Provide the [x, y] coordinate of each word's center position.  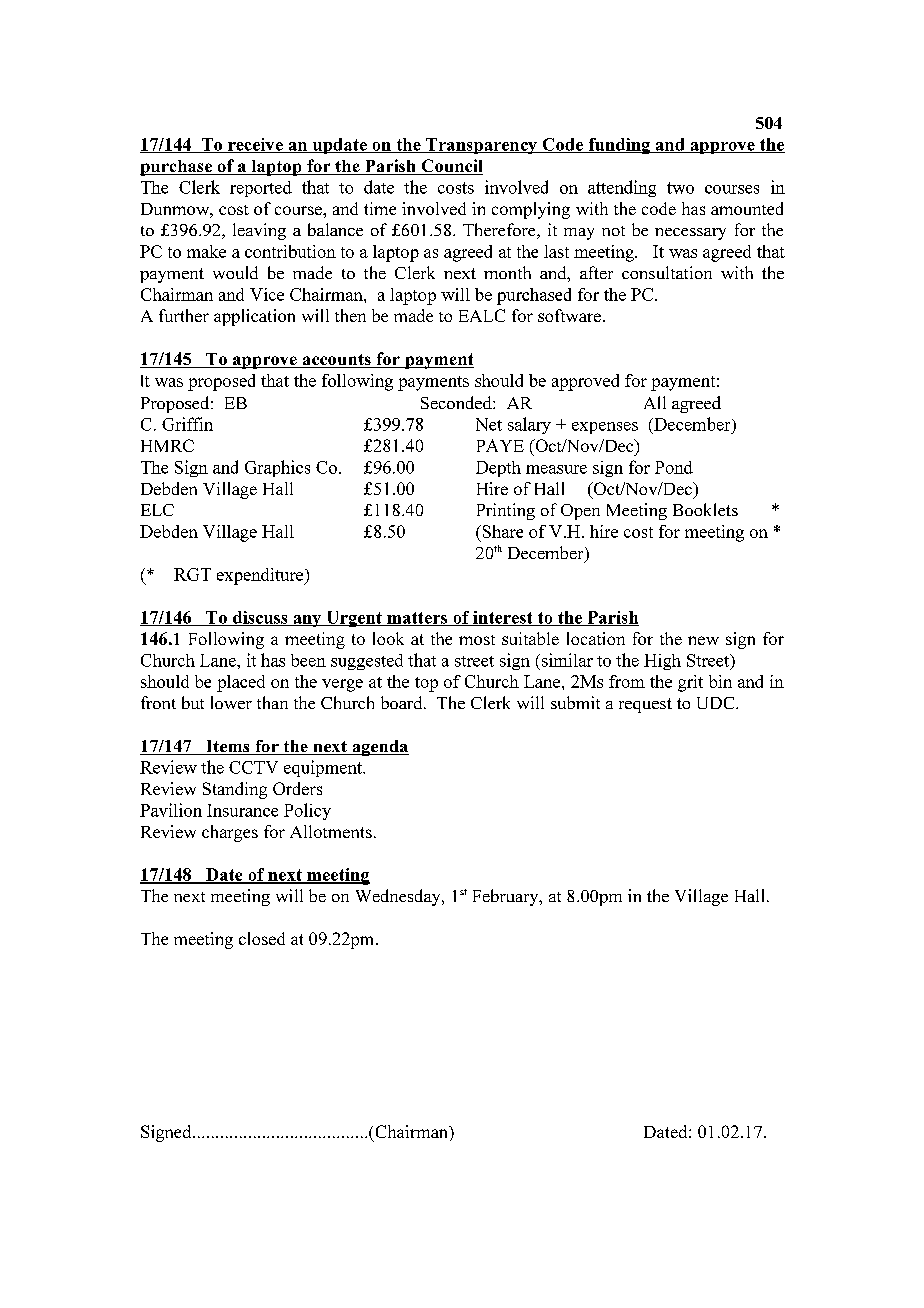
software [569, 315]
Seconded [457, 402]
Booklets [705, 509]
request [645, 705]
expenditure [261, 576]
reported [261, 189]
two [680, 188]
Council [451, 167]
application [254, 317]
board [403, 702]
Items [228, 747]
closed [262, 938]
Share [501, 531]
